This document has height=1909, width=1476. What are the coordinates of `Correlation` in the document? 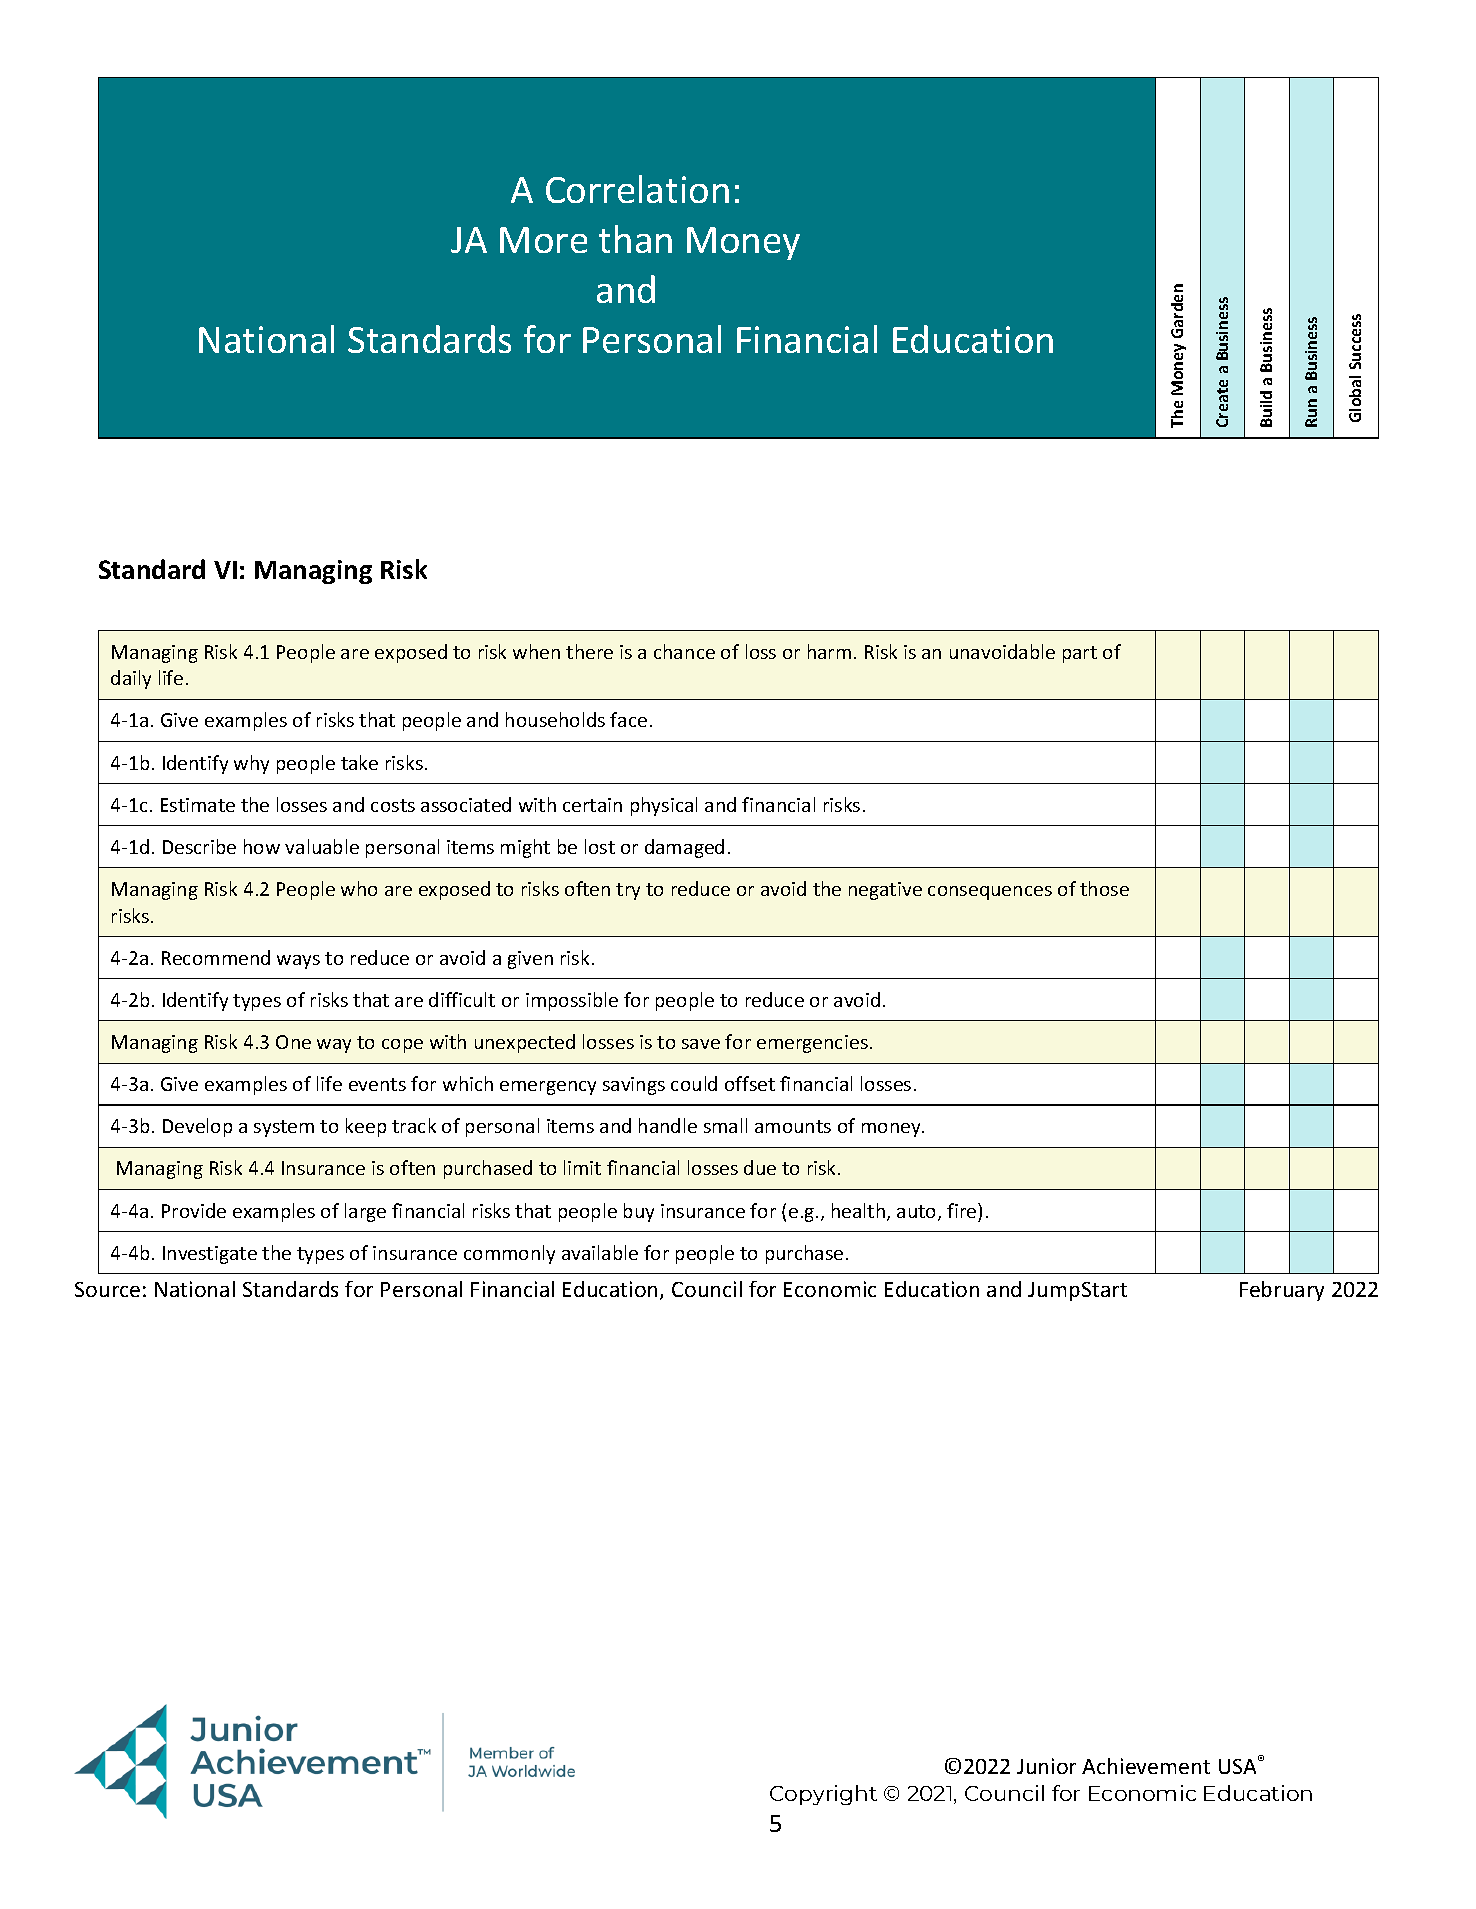 It's located at (637, 189).
